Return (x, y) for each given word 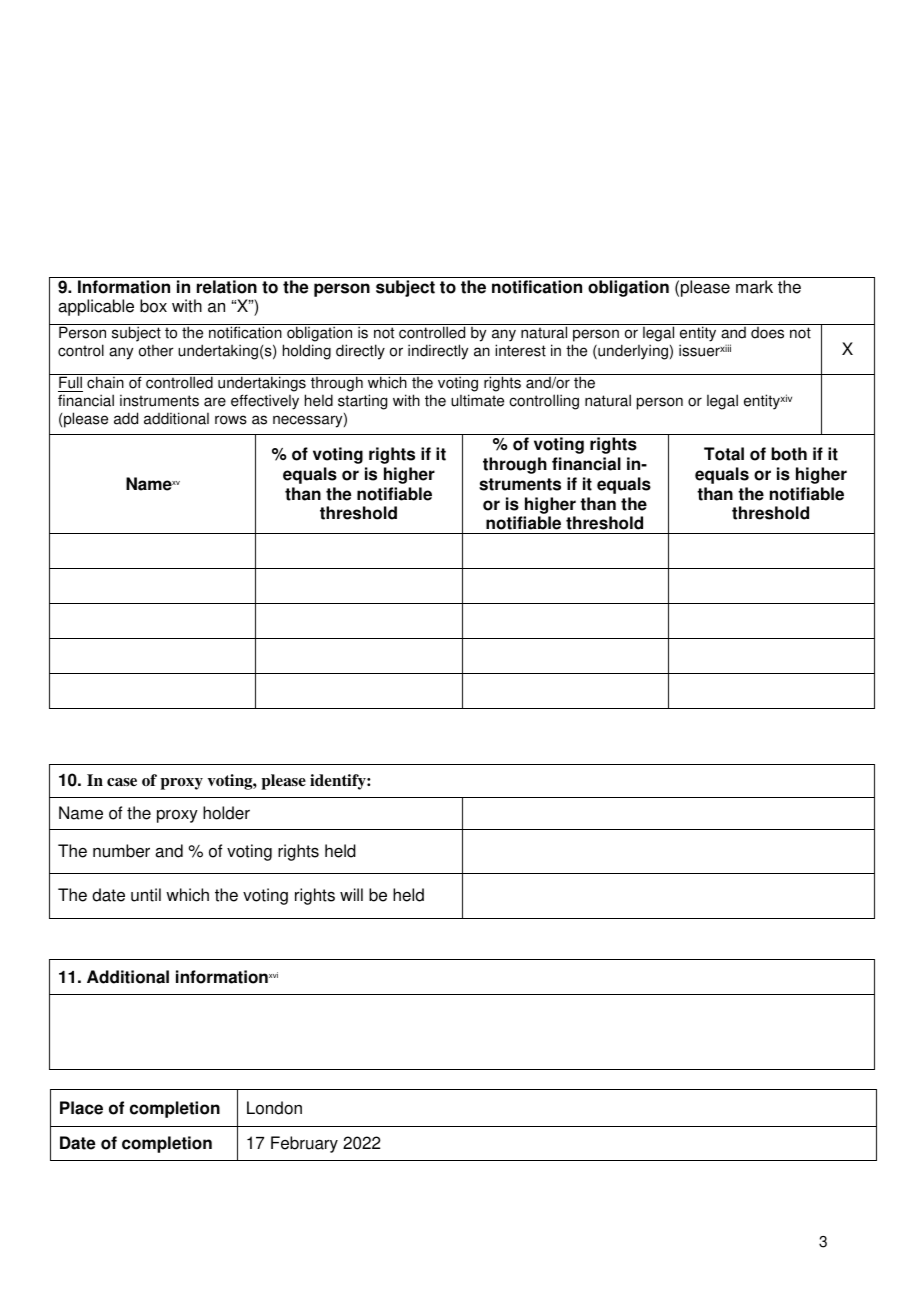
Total (724, 454)
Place (81, 1108)
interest (520, 350)
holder (226, 813)
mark (754, 287)
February (304, 1144)
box (153, 306)
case (122, 782)
